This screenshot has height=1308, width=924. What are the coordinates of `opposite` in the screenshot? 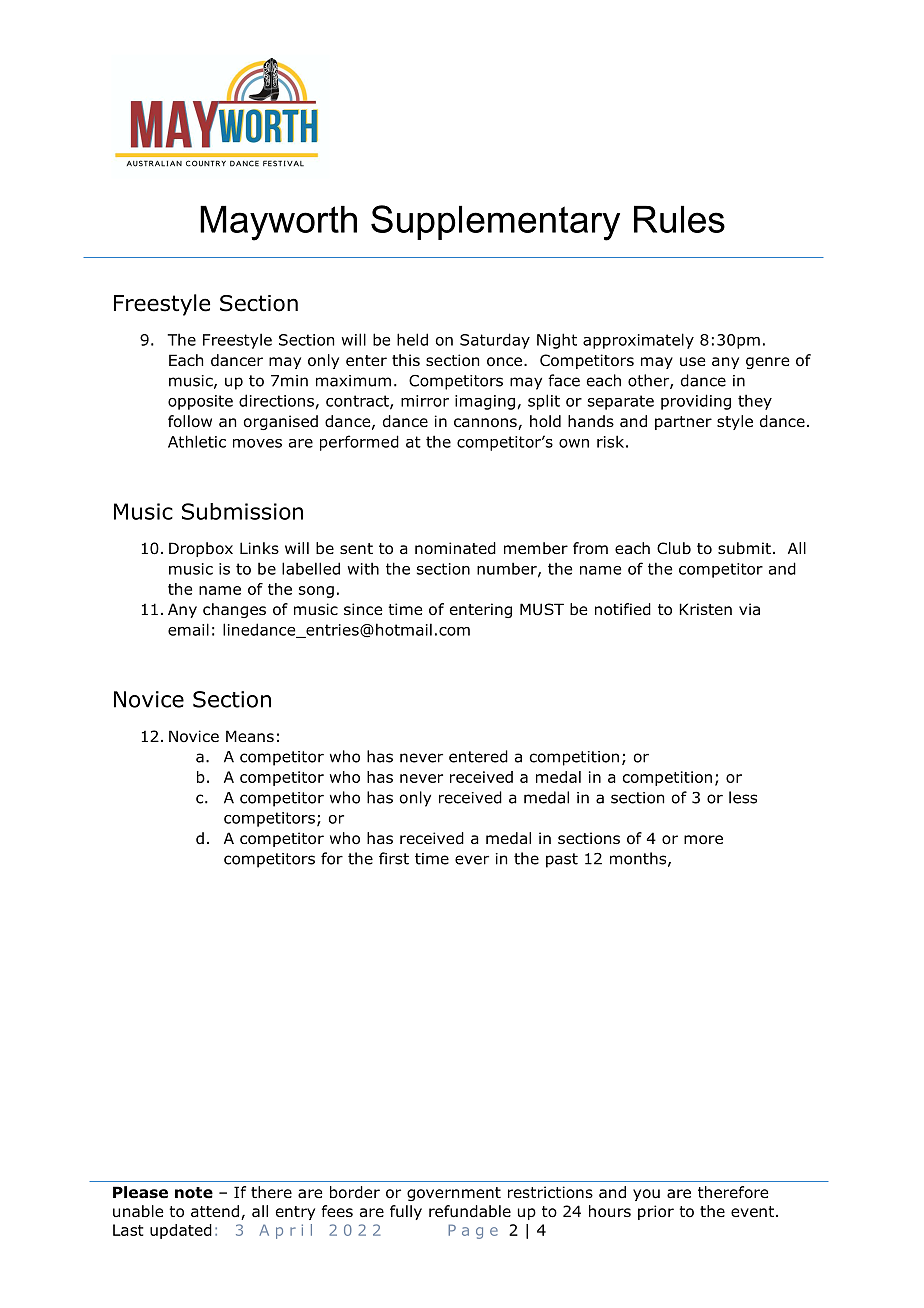 It's located at (200, 402).
